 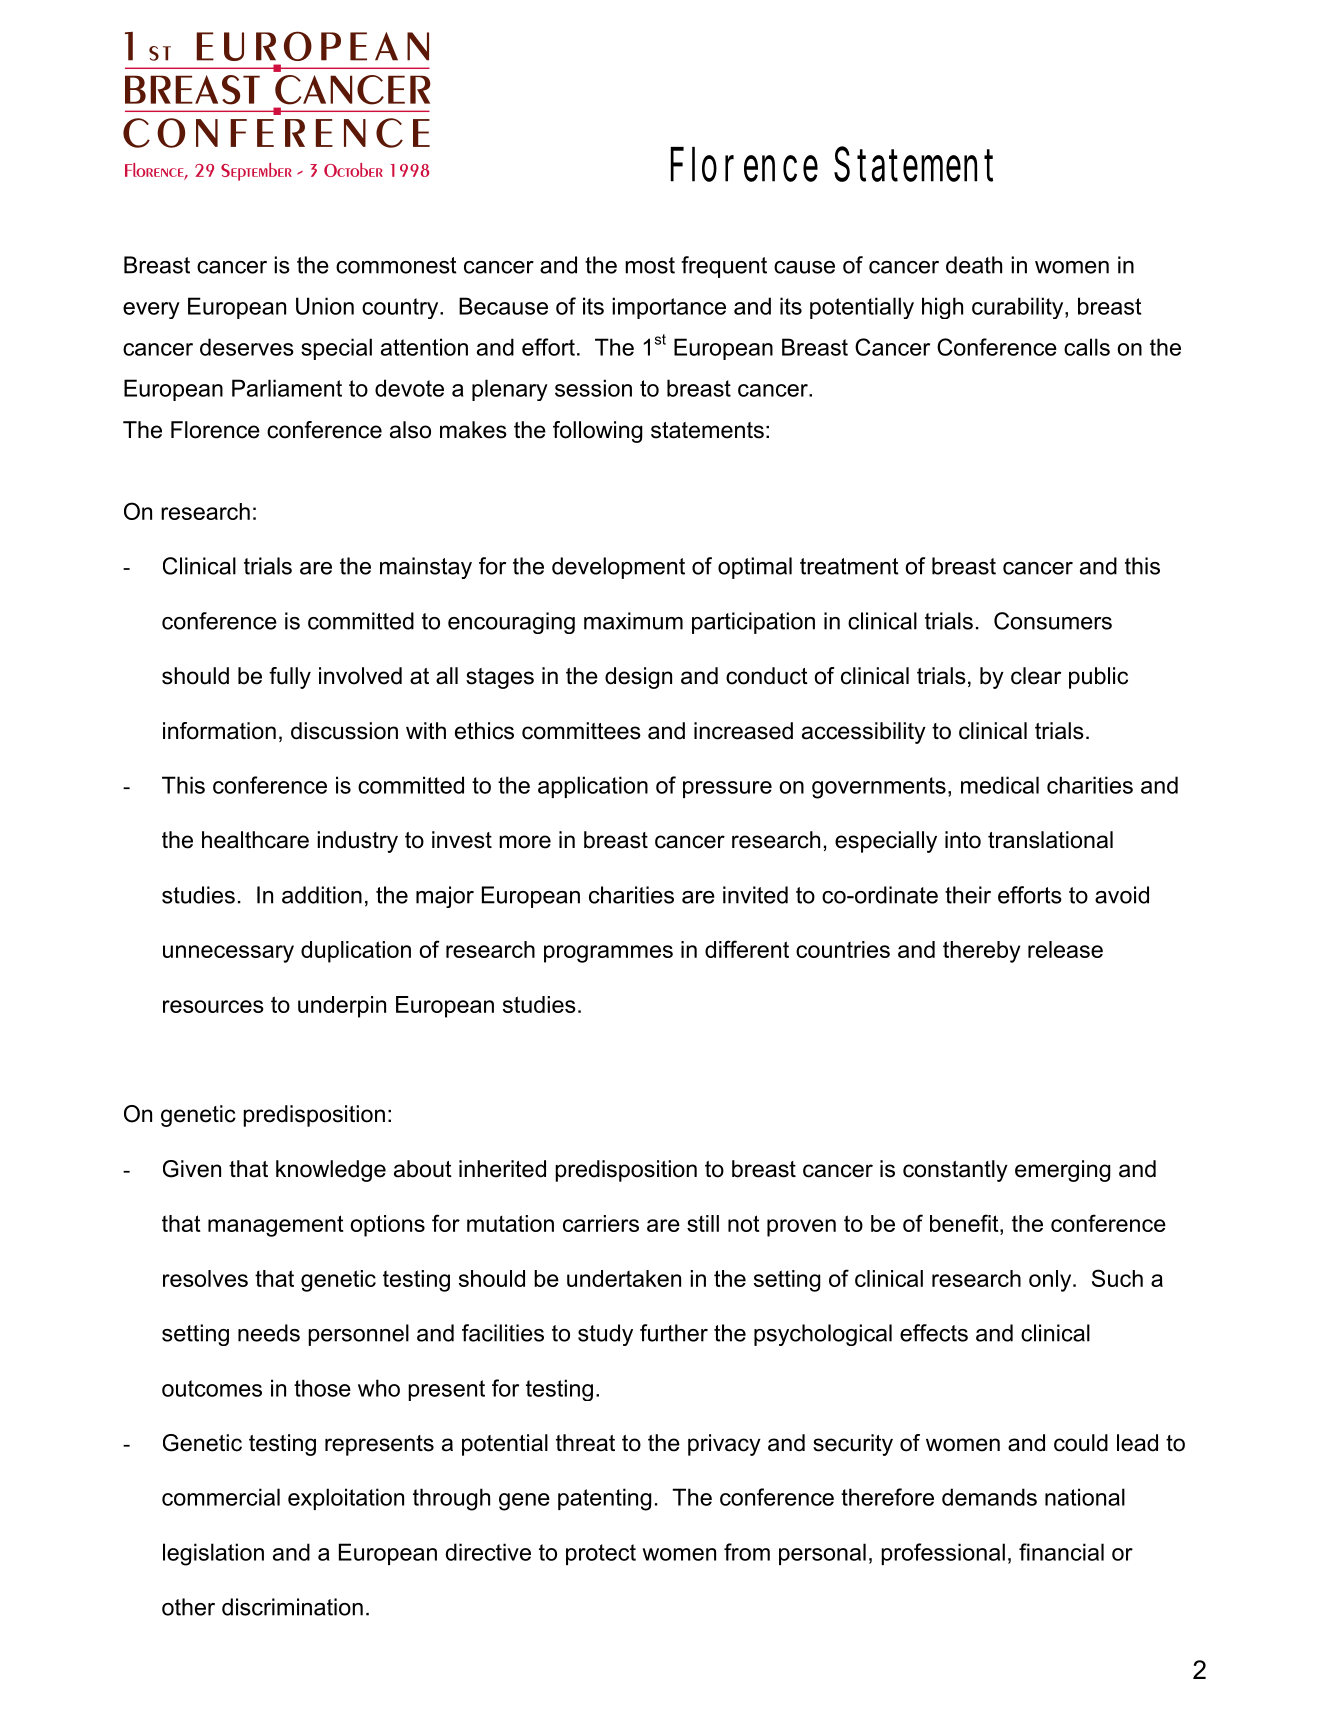 What do you see at coordinates (974, 265) in the page?
I see `death` at bounding box center [974, 265].
